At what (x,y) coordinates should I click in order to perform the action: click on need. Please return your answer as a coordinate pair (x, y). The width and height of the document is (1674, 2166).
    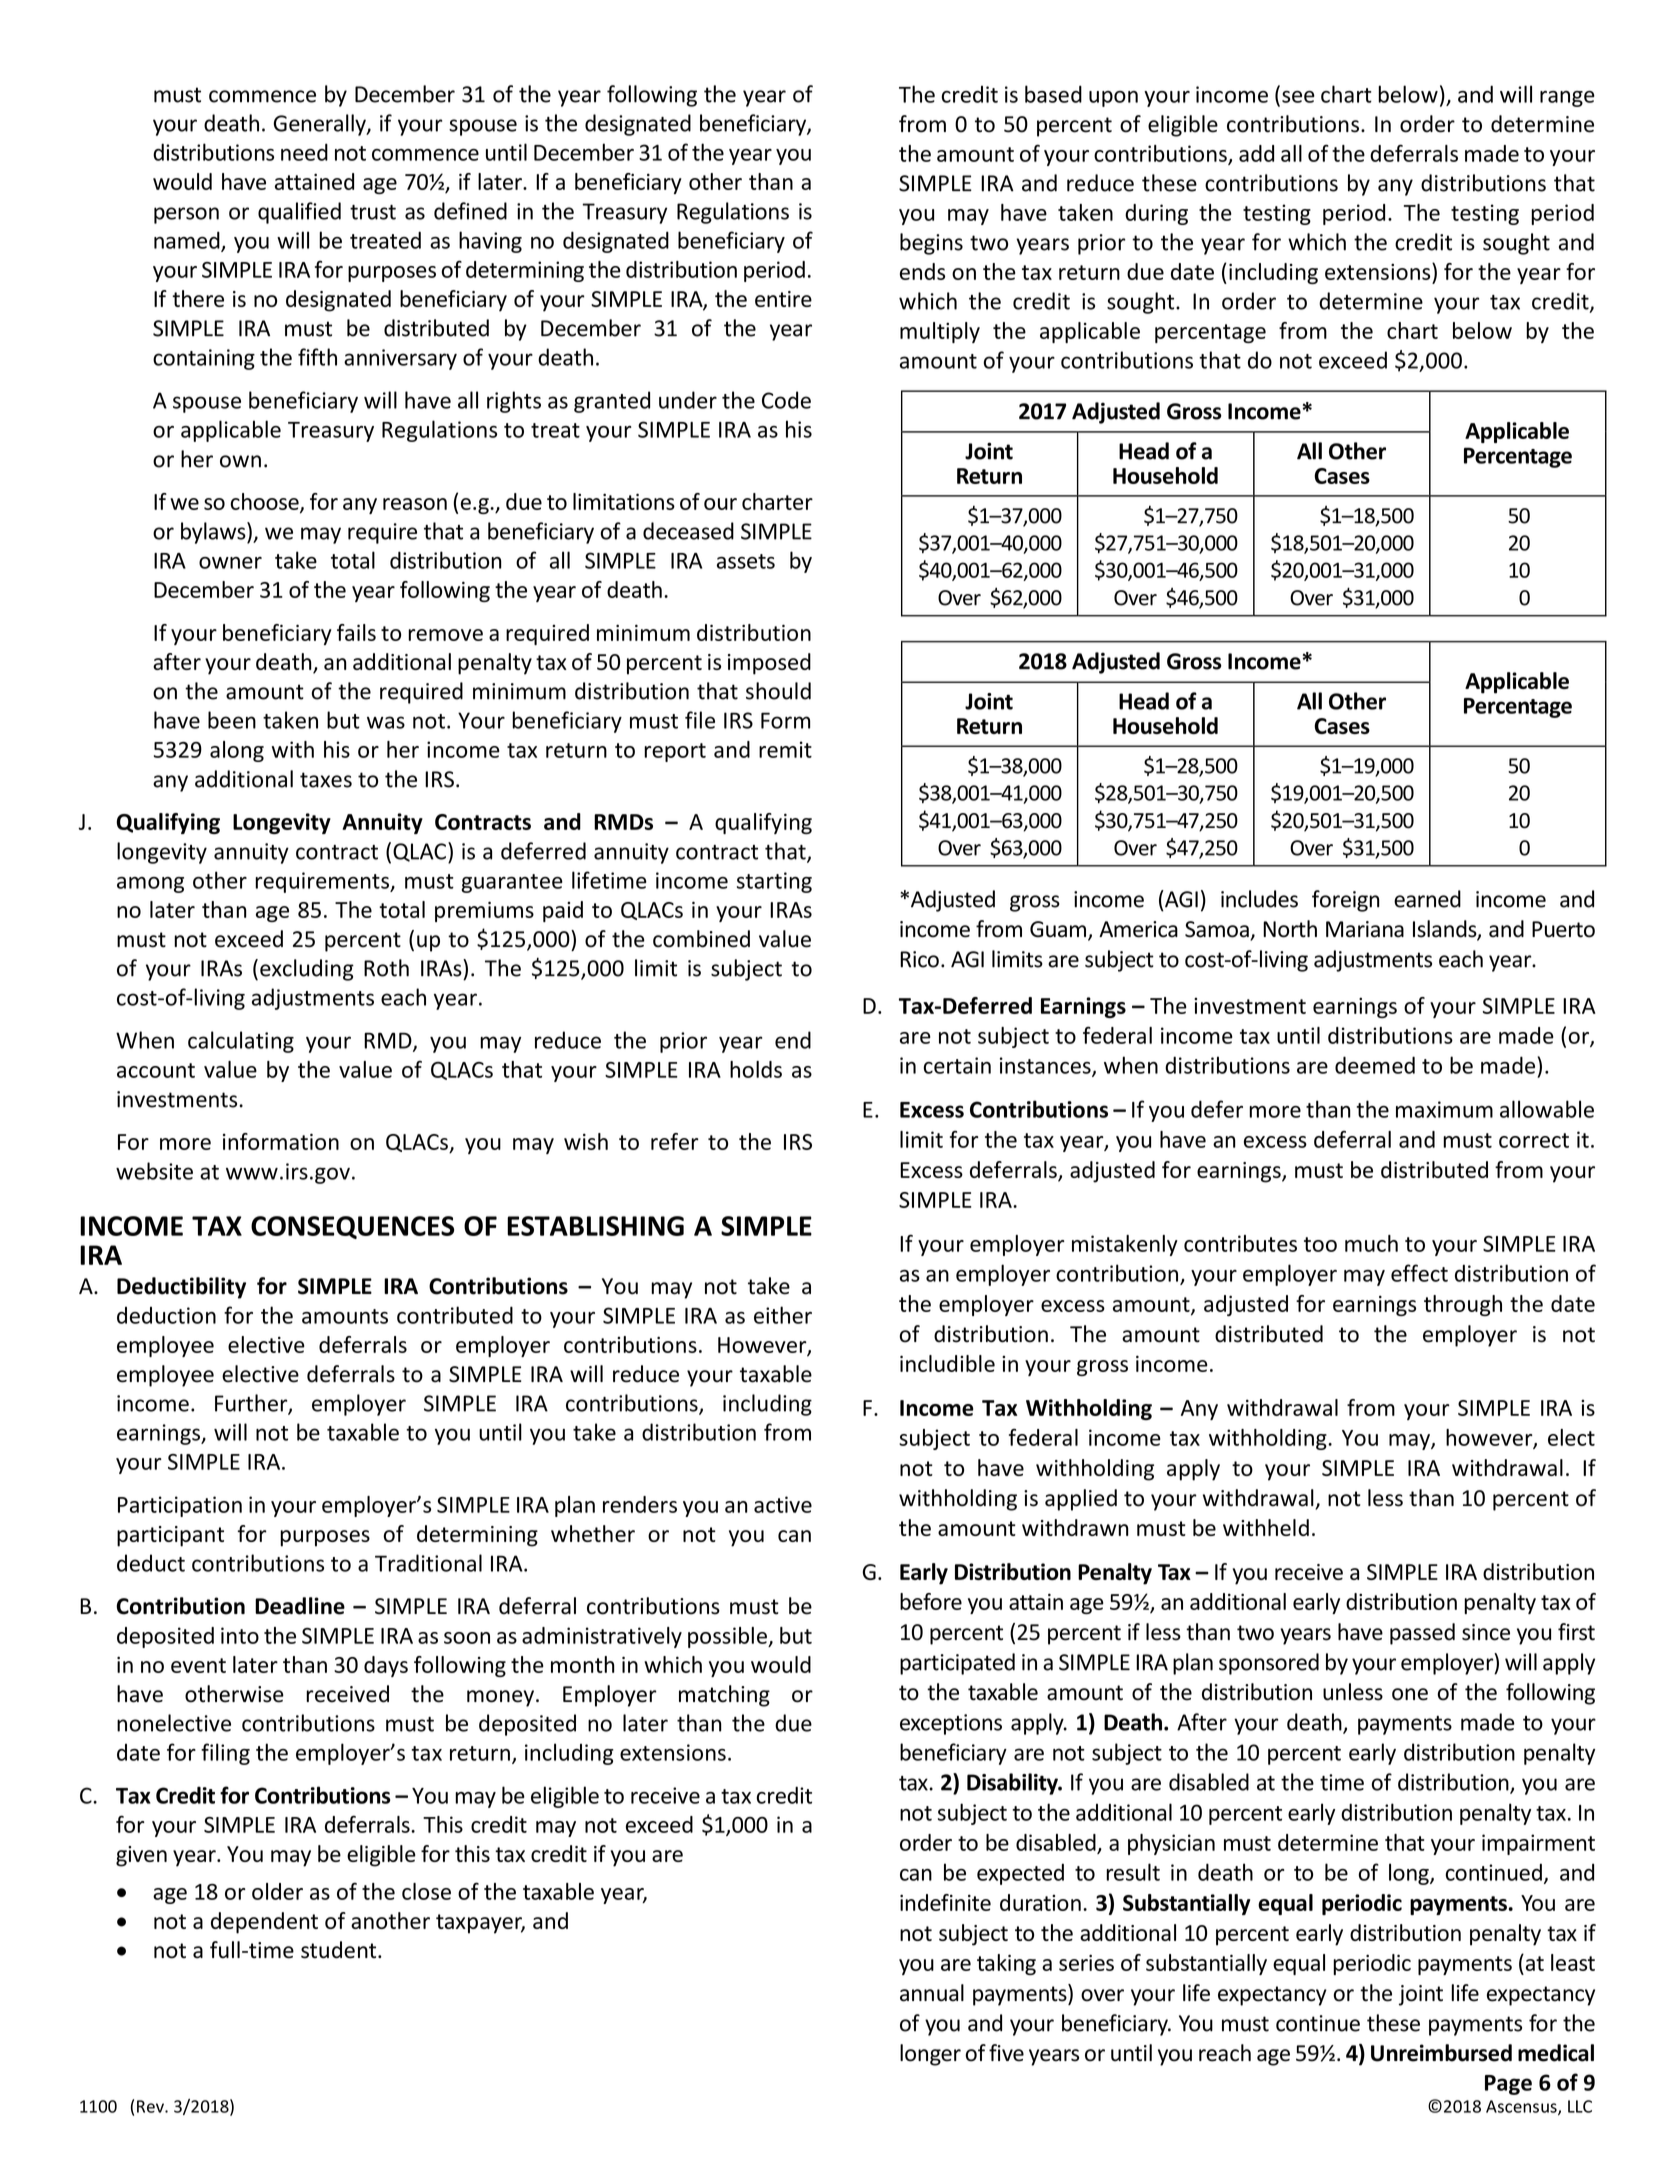
    Looking at the image, I should click on (304, 152).
